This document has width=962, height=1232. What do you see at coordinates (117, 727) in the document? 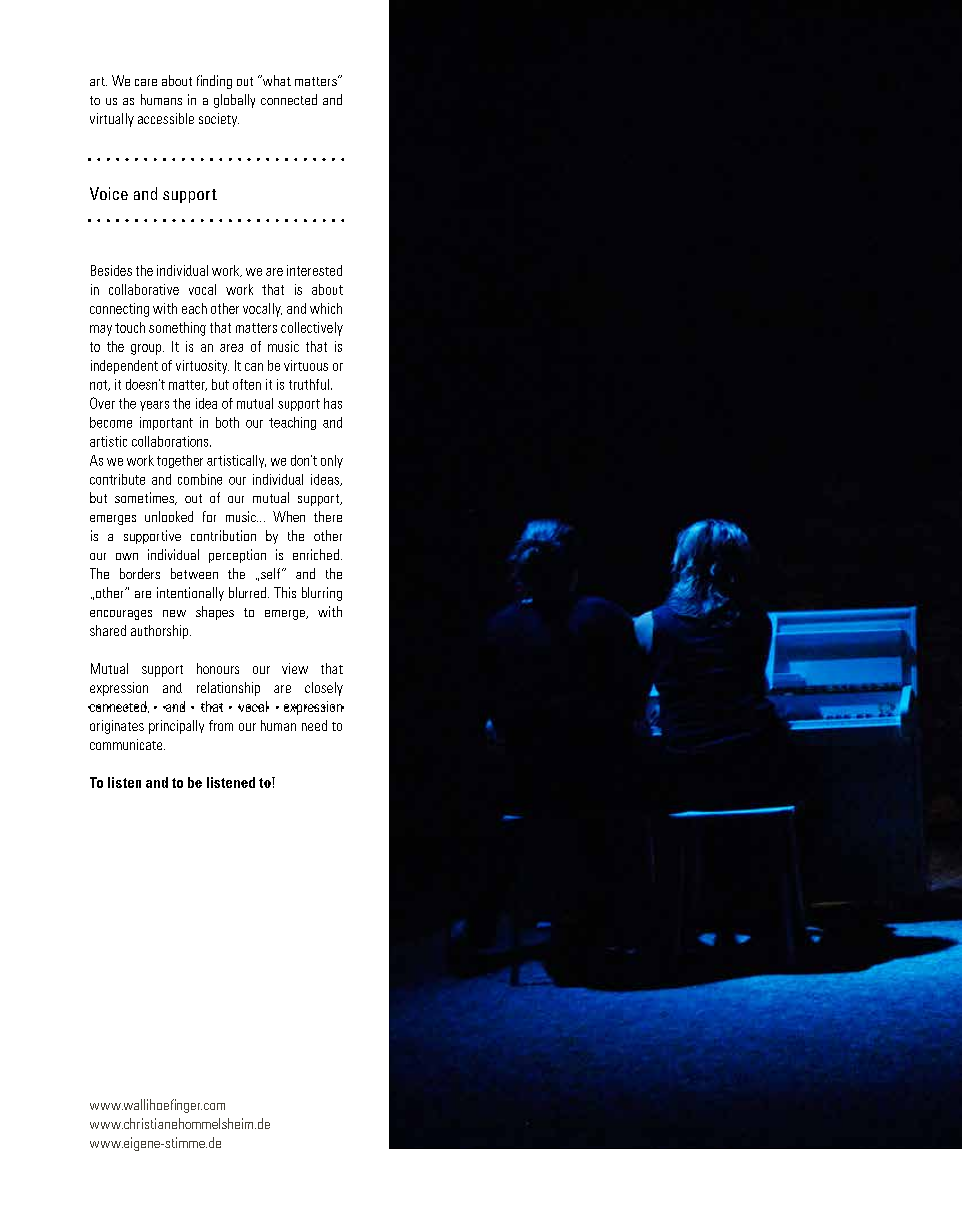
I see `originates` at bounding box center [117, 727].
